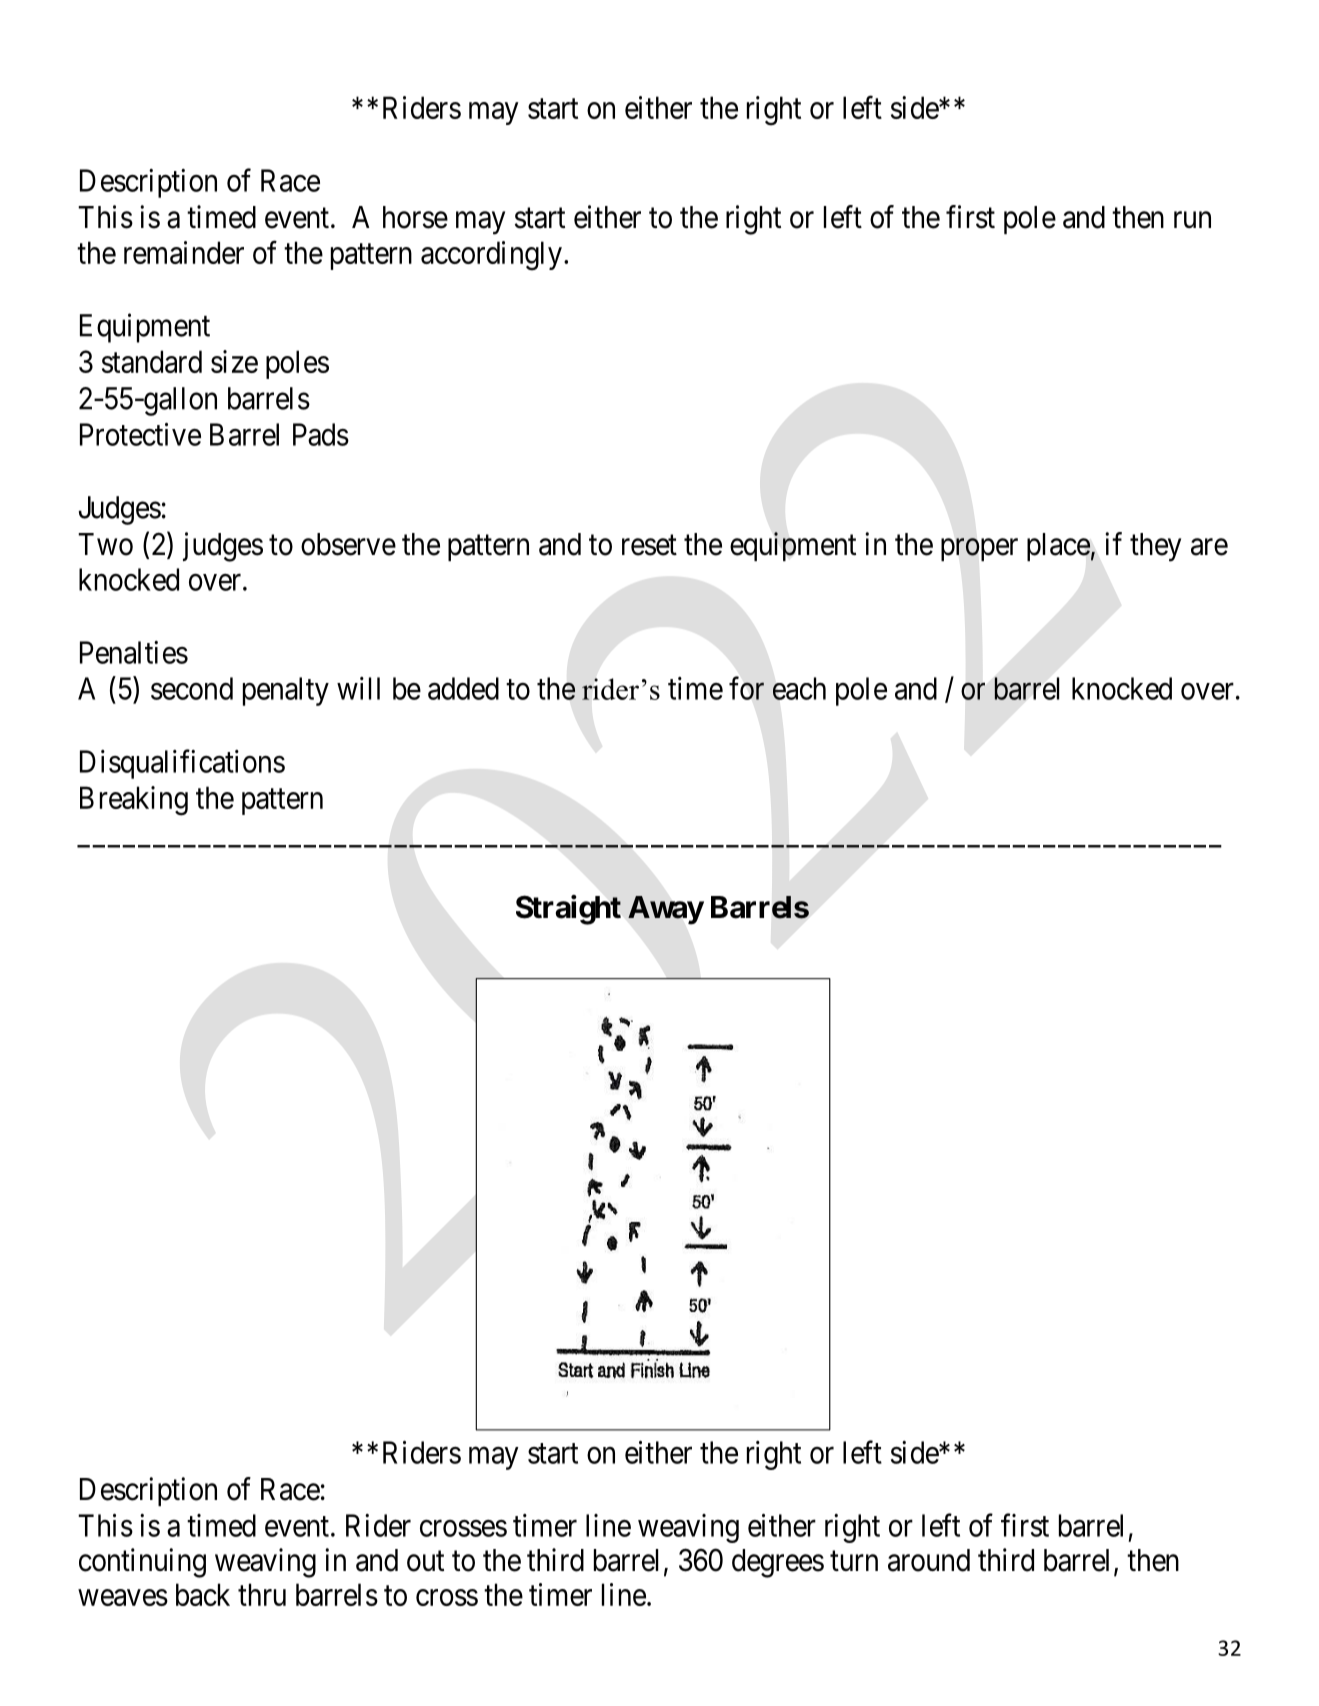 The image size is (1319, 1706). Describe the element at coordinates (799, 688) in the page. I see `each` at that location.
